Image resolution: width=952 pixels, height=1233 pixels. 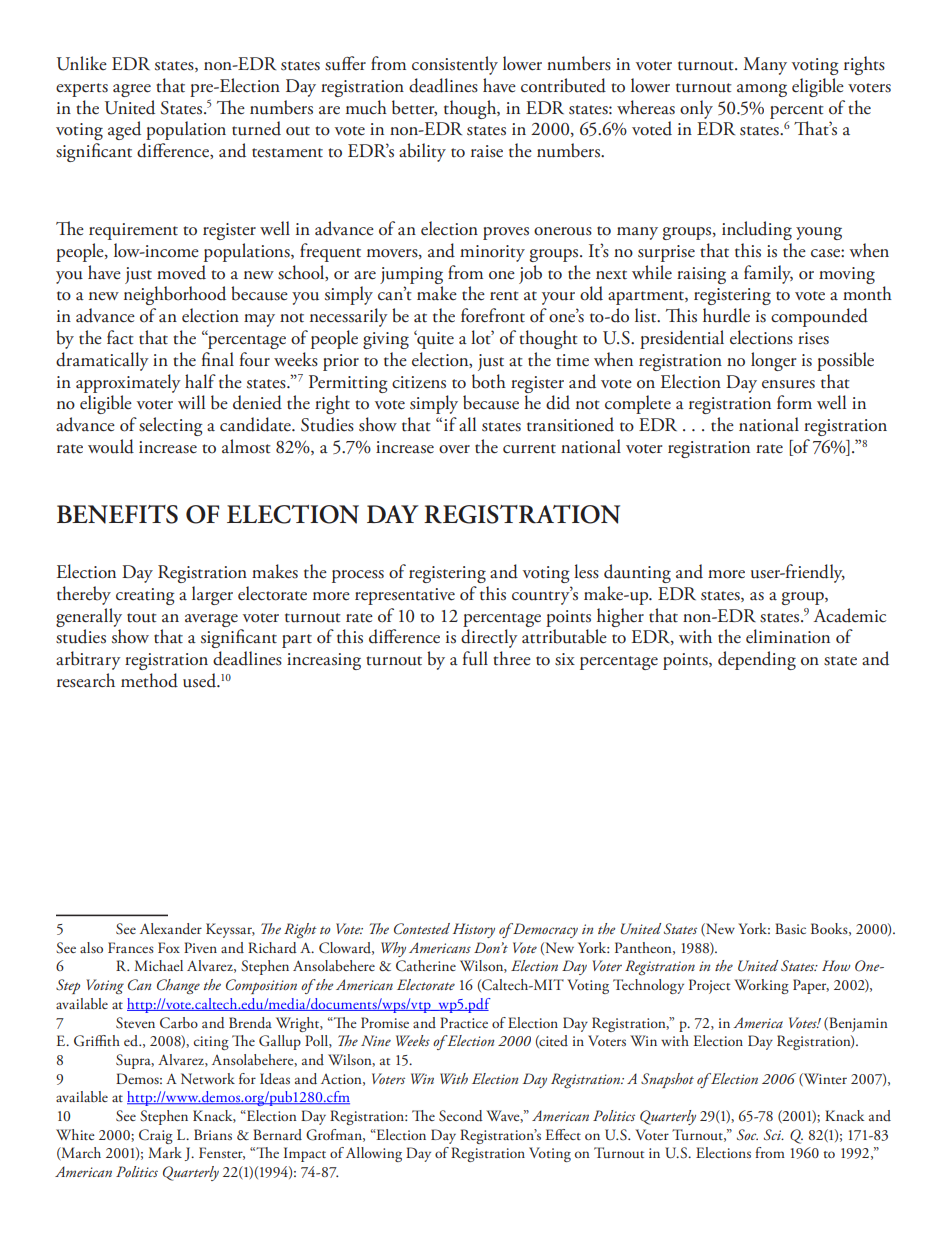 I want to click on final, so click(x=218, y=359).
